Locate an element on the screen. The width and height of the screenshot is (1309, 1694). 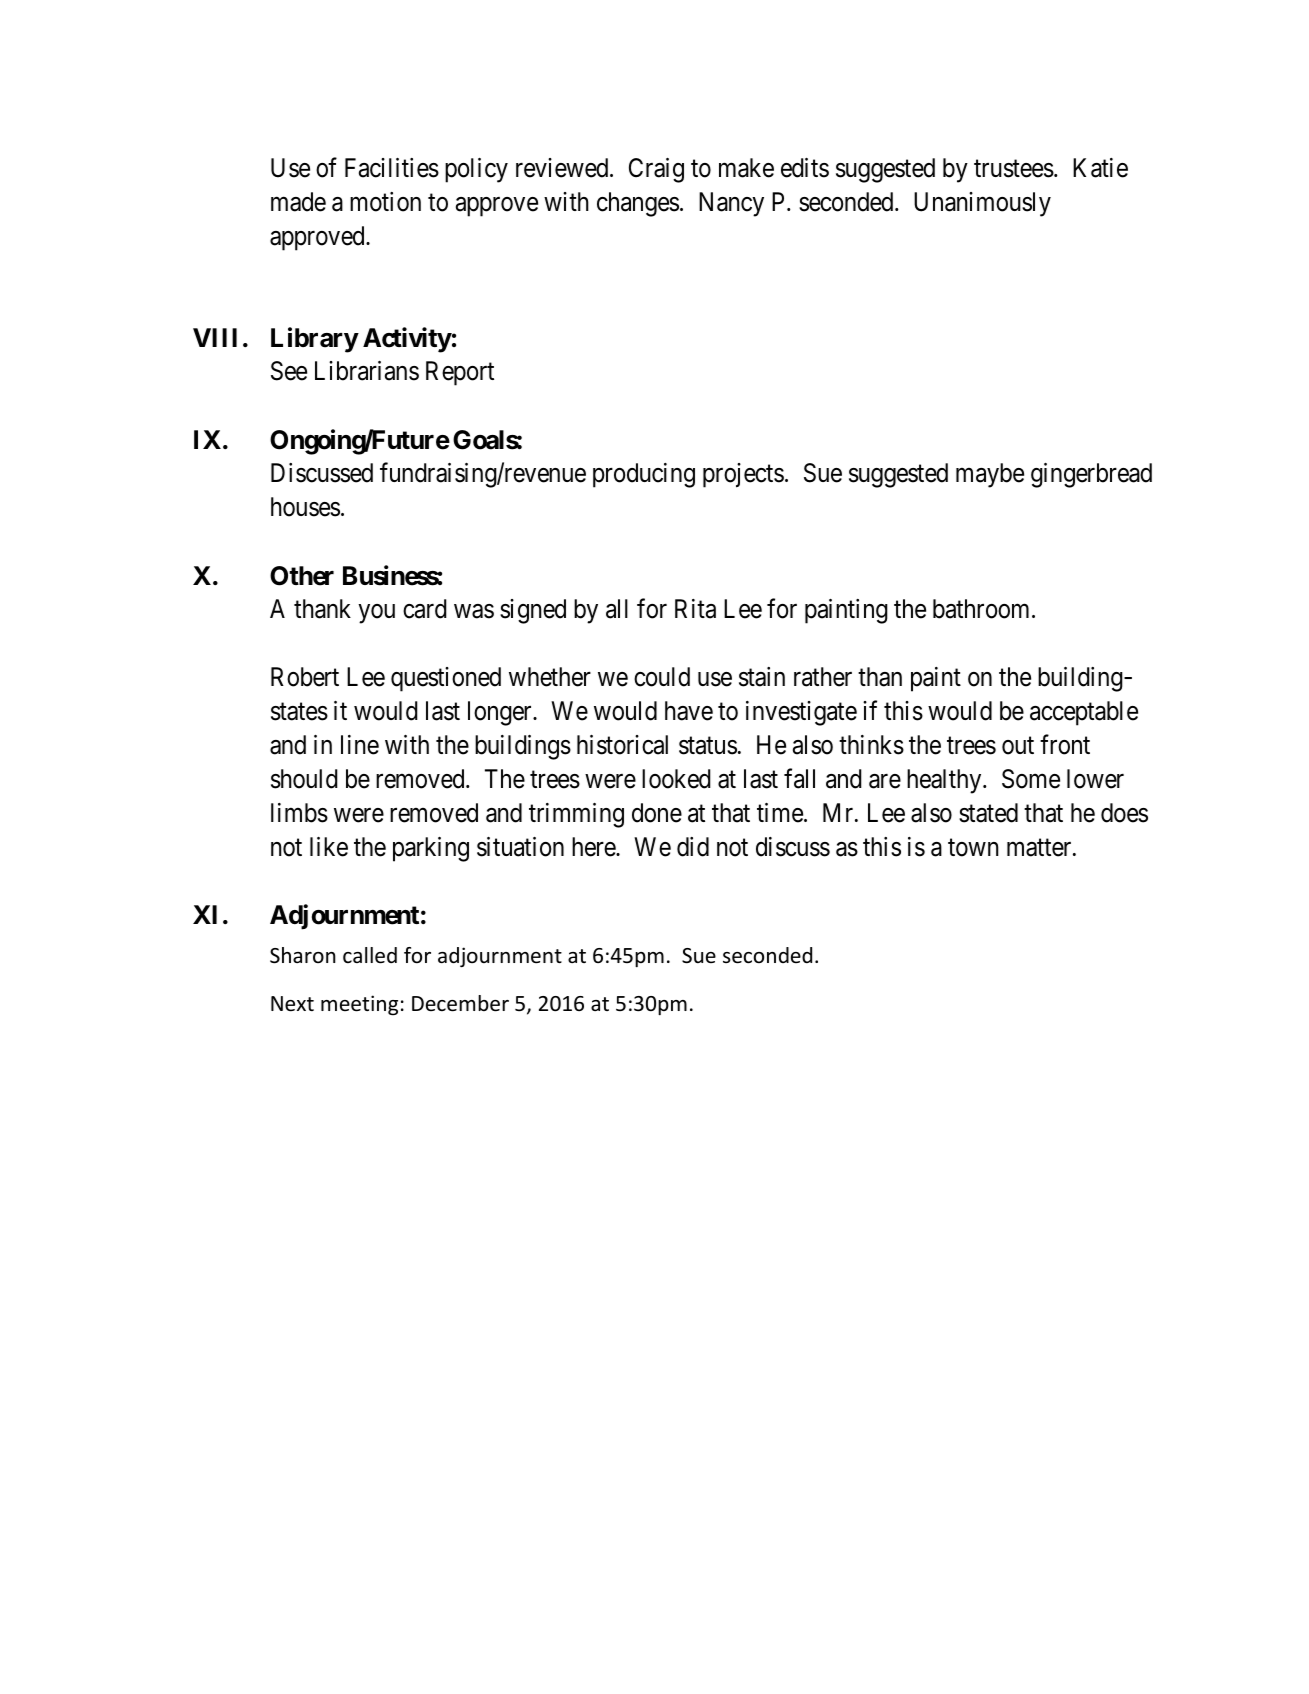
maybe is located at coordinates (990, 475).
